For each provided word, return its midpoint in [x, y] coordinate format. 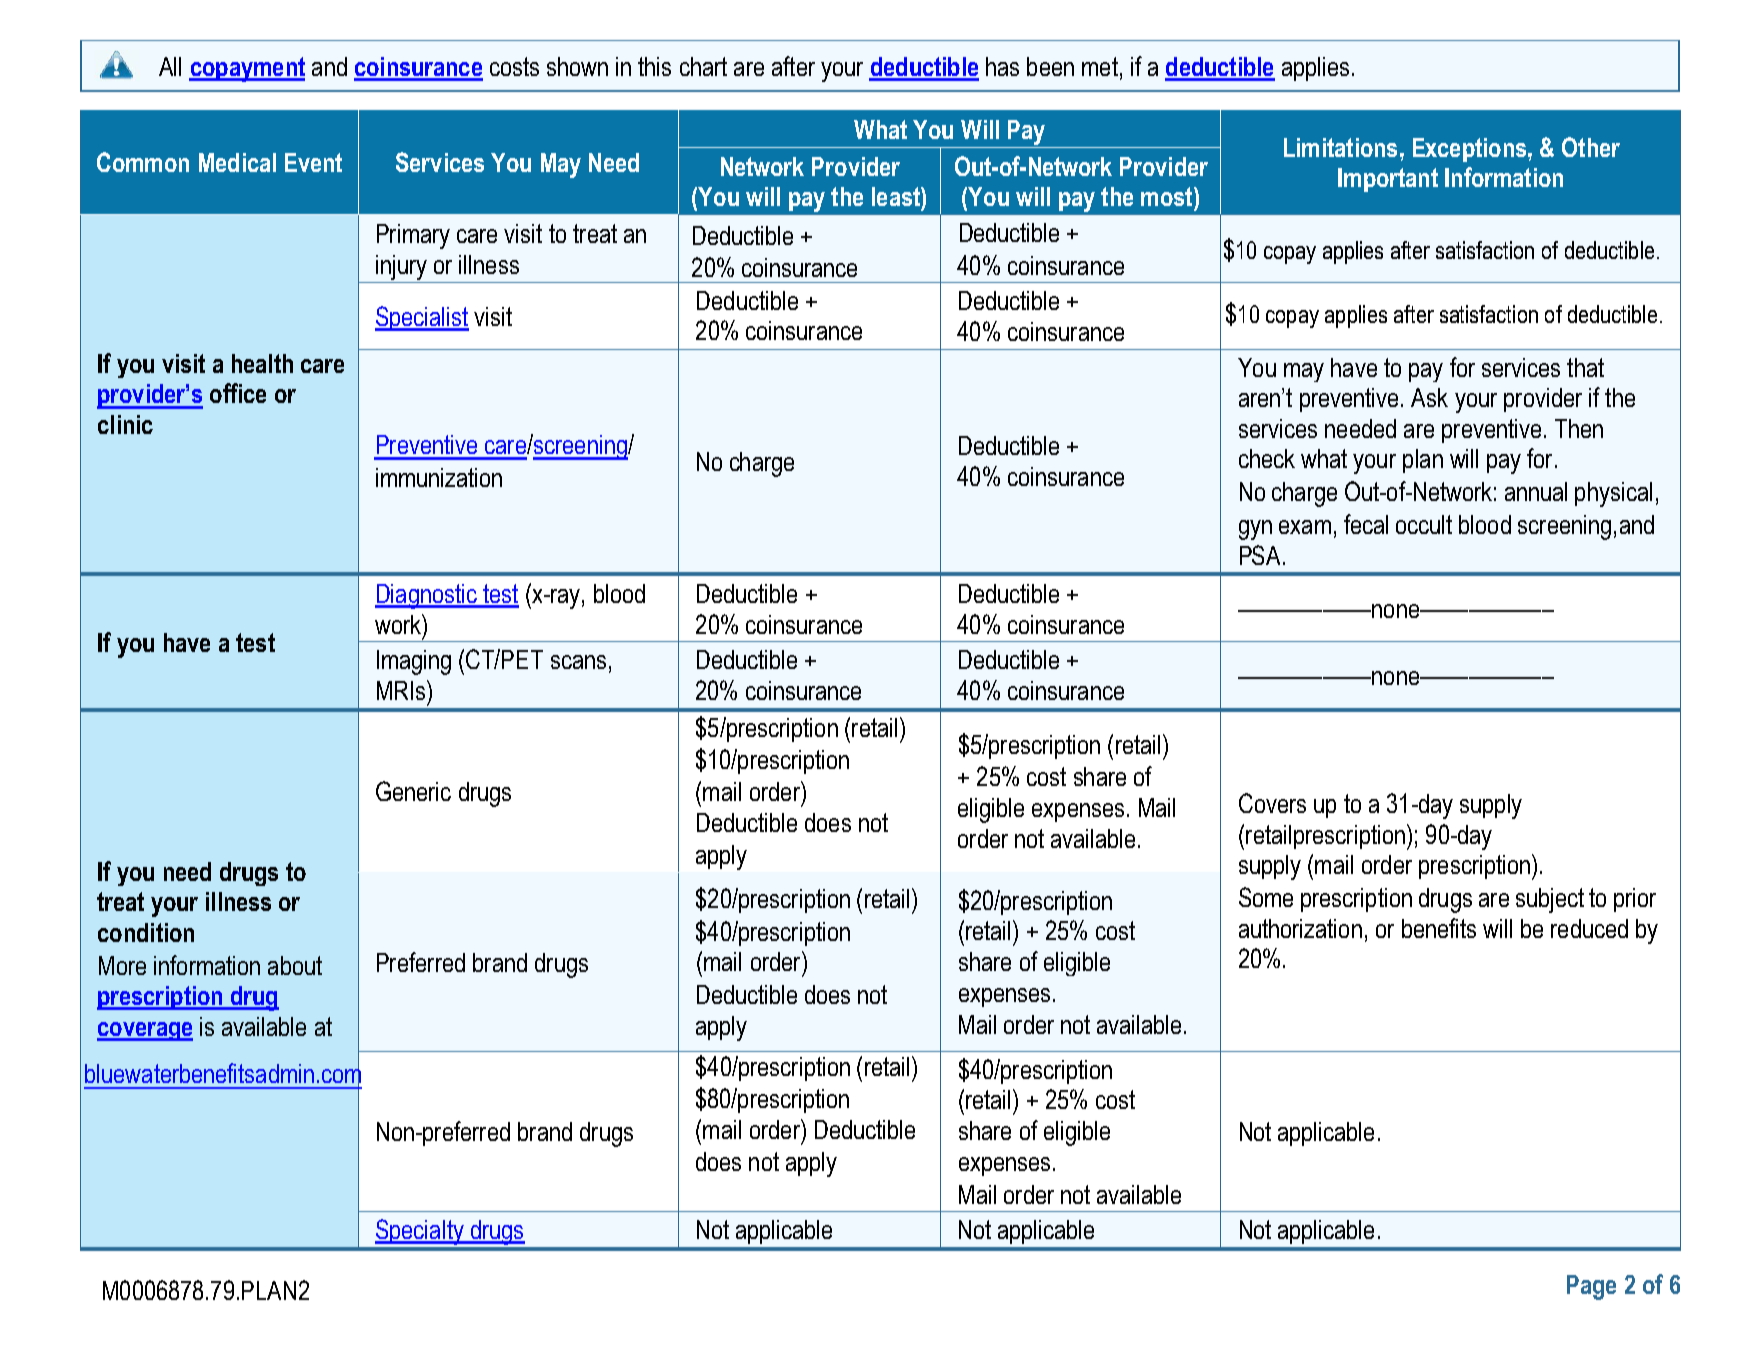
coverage [145, 1031]
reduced [1589, 928]
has [1002, 66]
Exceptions [1471, 150]
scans [578, 662]
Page [1591, 1287]
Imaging [414, 662]
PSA [1262, 555]
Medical [237, 162]
